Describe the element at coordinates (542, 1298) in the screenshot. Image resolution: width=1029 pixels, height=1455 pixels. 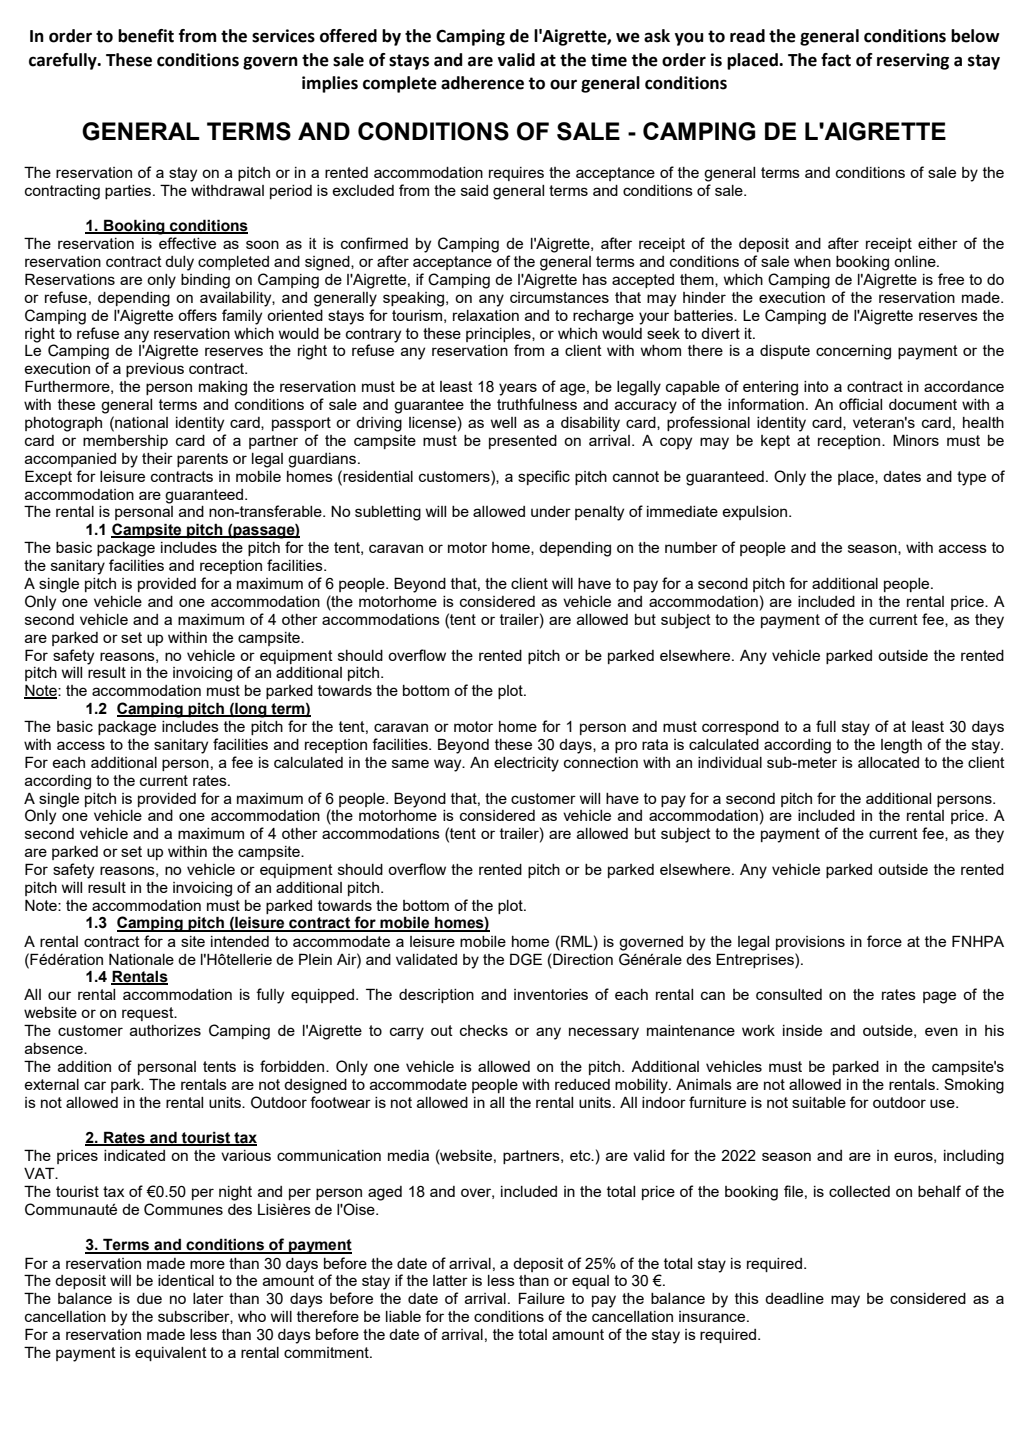
I see `Failure` at that location.
